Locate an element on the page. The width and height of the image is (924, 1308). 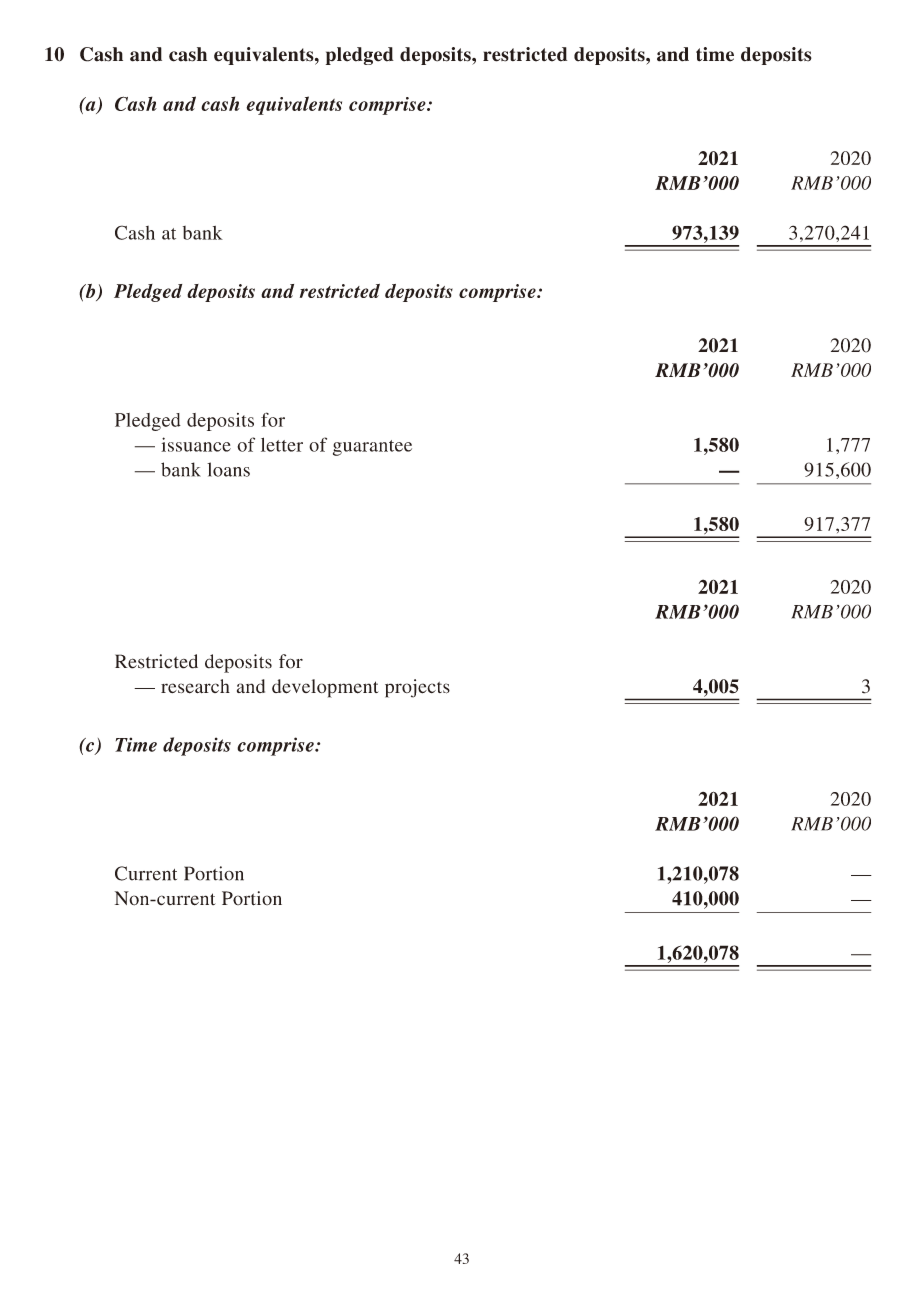
research is located at coordinates (195, 686).
